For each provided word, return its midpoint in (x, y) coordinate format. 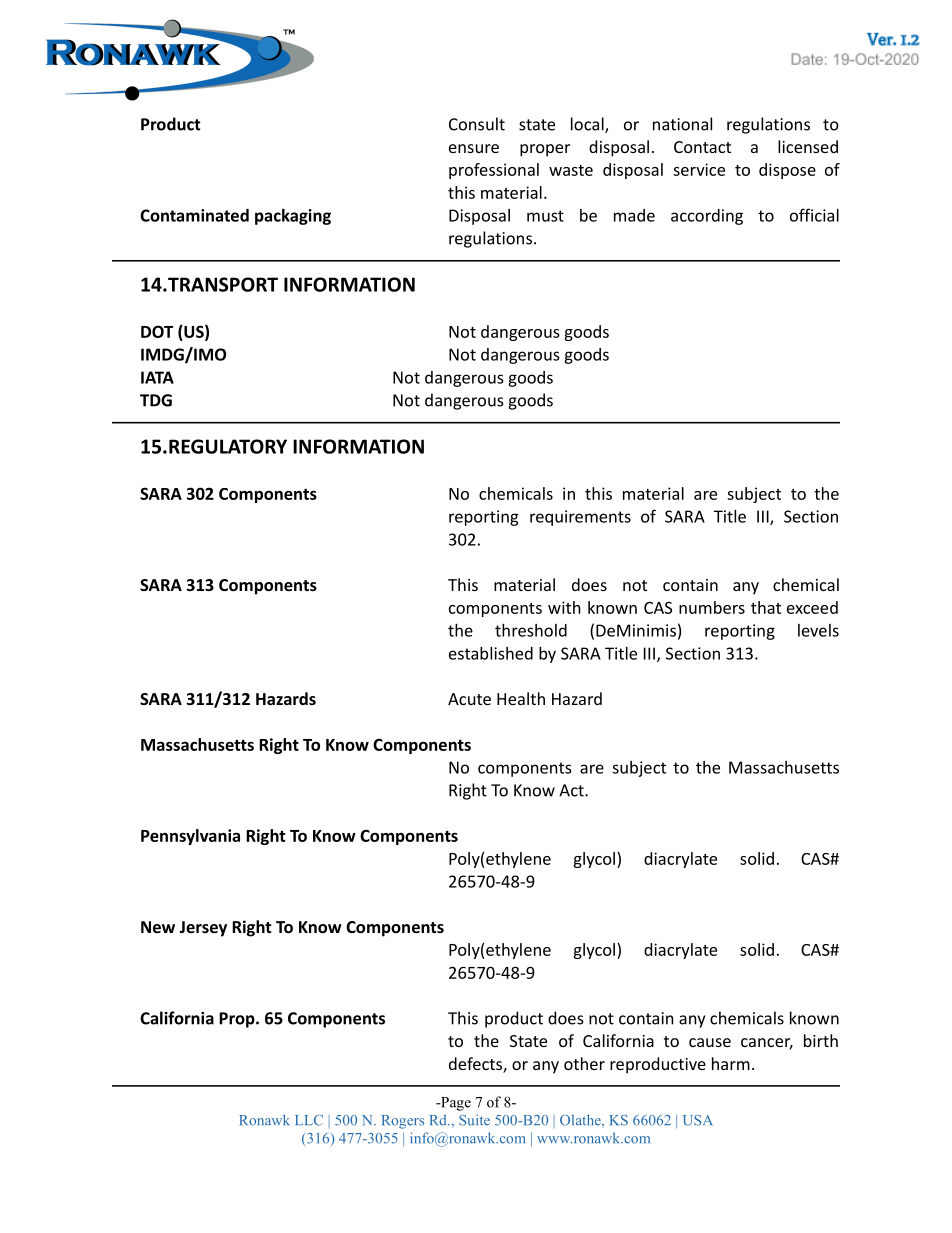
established (491, 653)
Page (455, 1104)
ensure (474, 148)
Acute (469, 699)
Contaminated (194, 215)
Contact (702, 147)
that (766, 607)
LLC (309, 1120)
